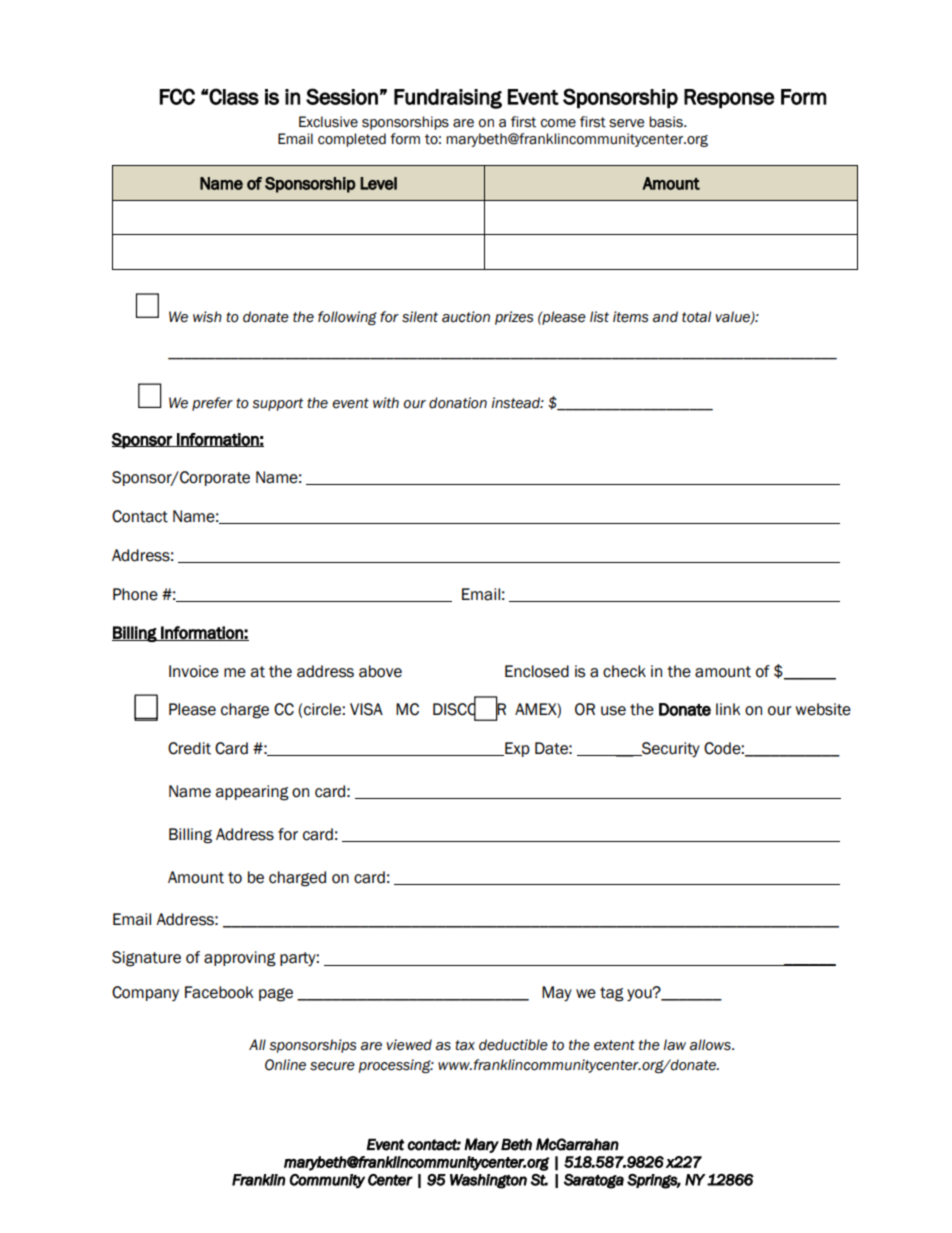  Describe the element at coordinates (448, 99) in the page. I see `Fundraising` at that location.
